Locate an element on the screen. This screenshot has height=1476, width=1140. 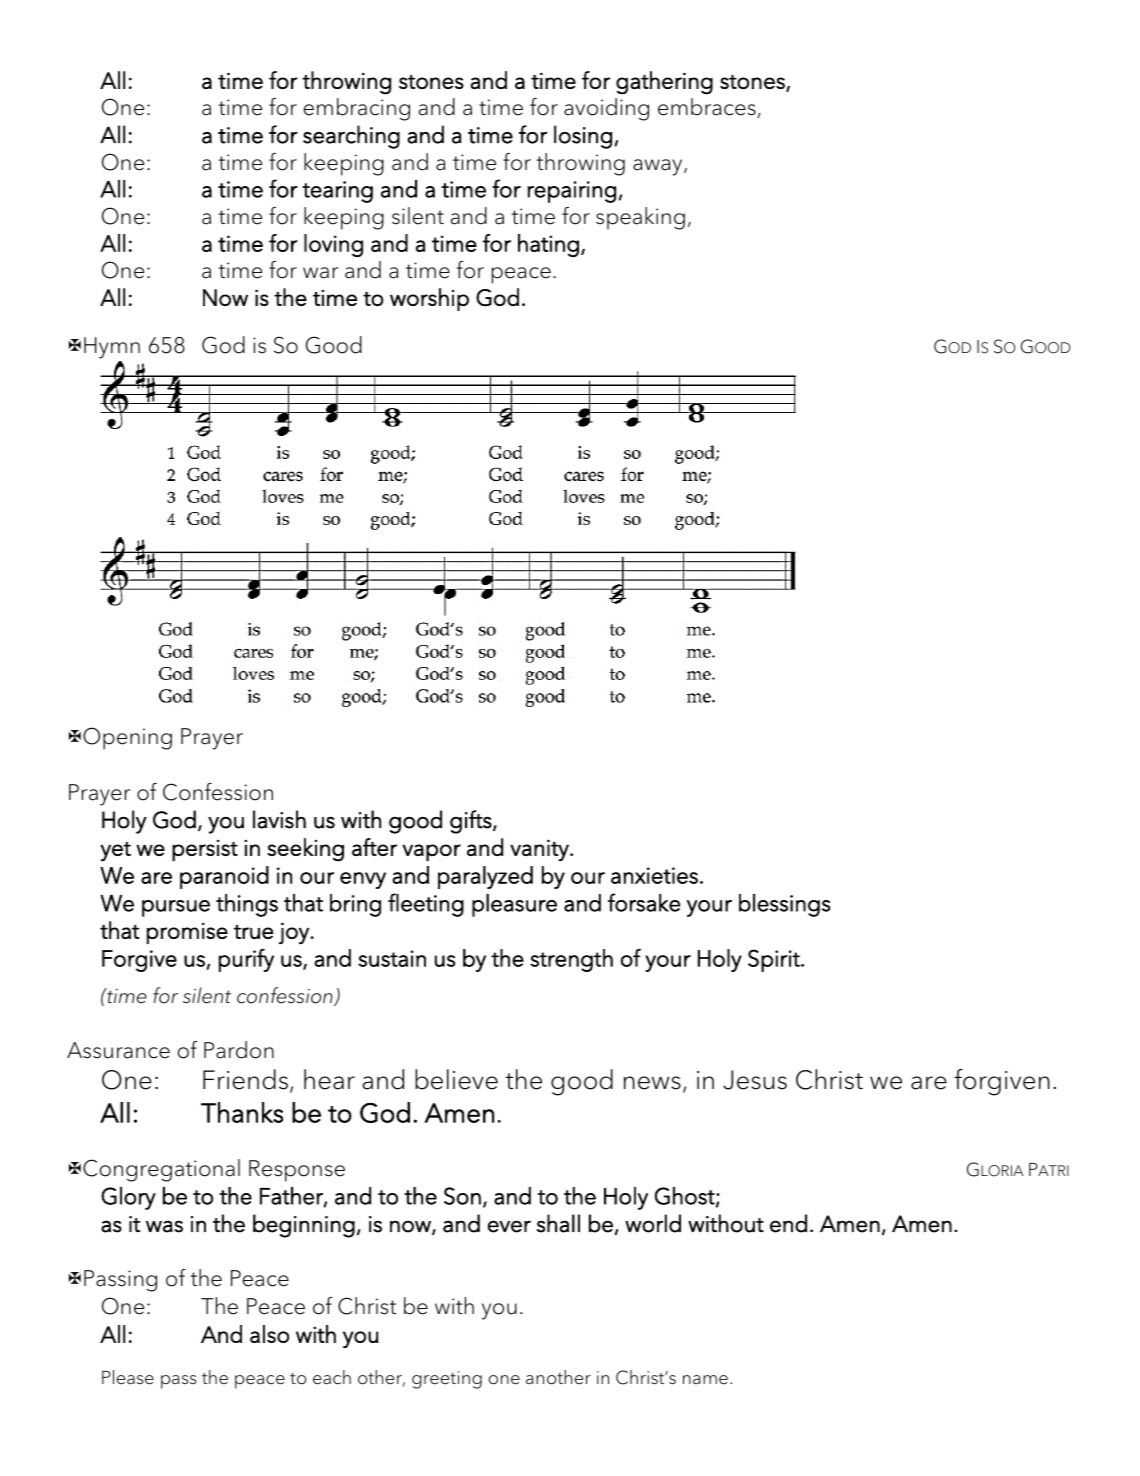
searching is located at coordinates (351, 137).
